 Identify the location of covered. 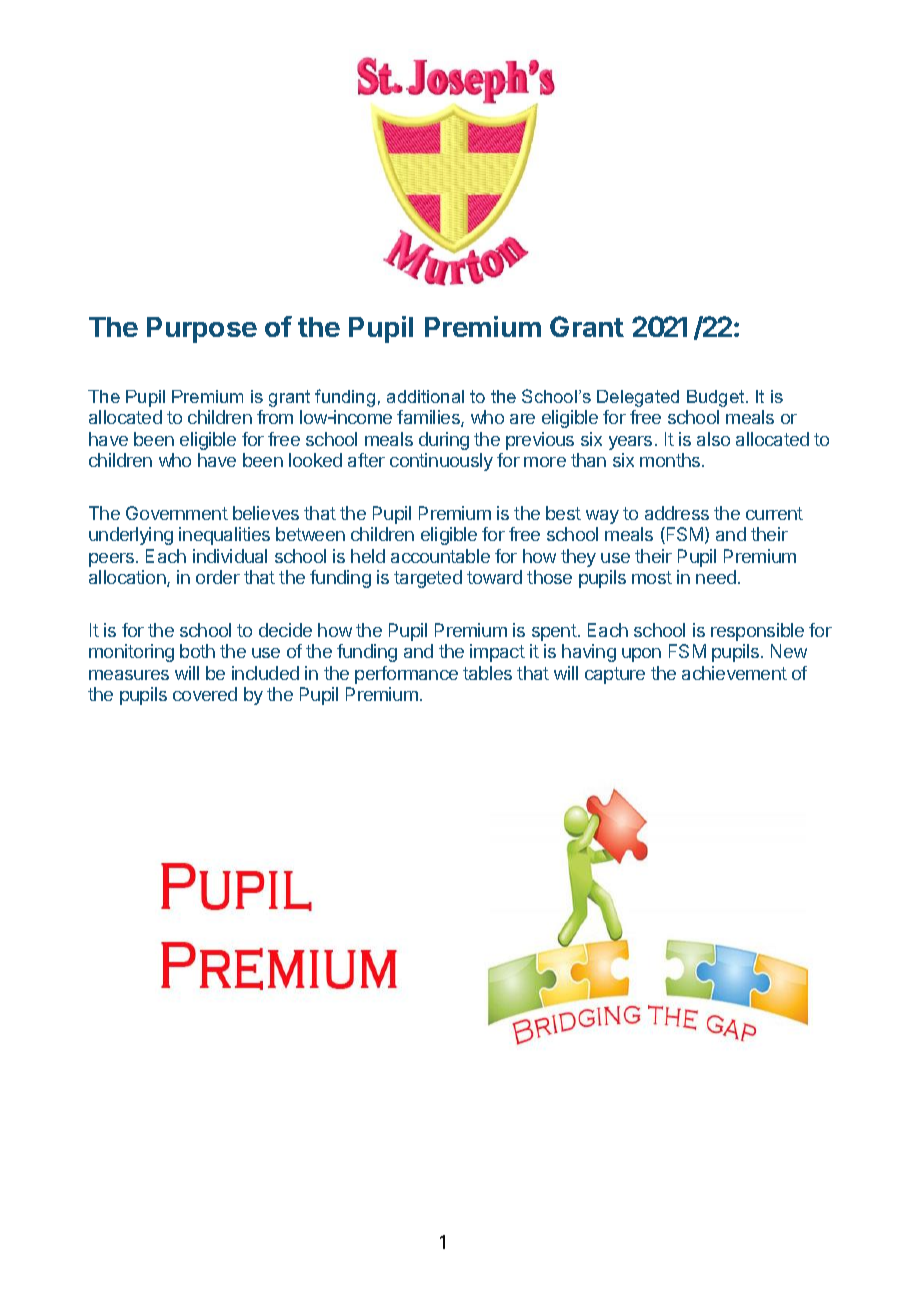
(205, 694).
